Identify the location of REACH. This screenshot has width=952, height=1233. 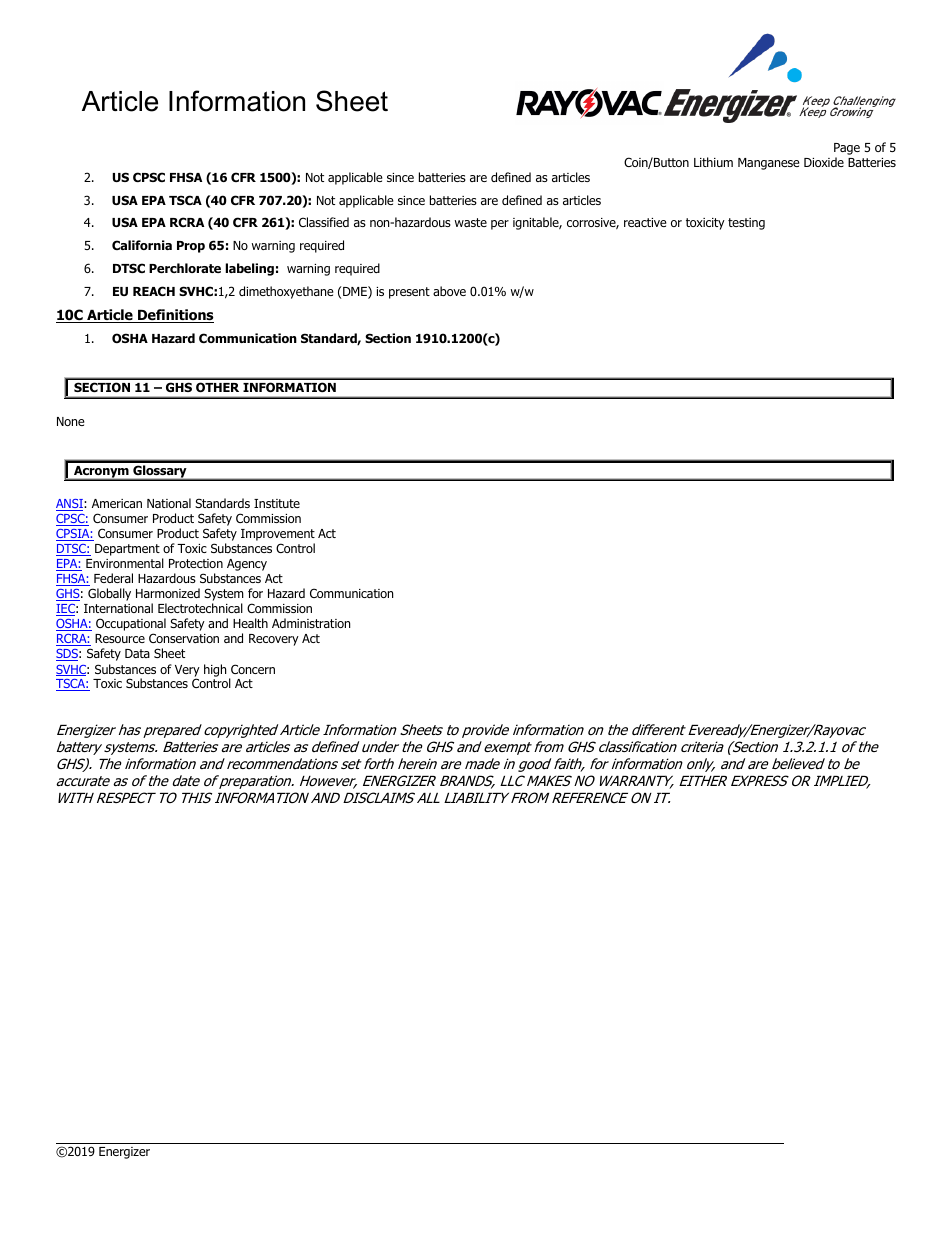
(154, 291).
